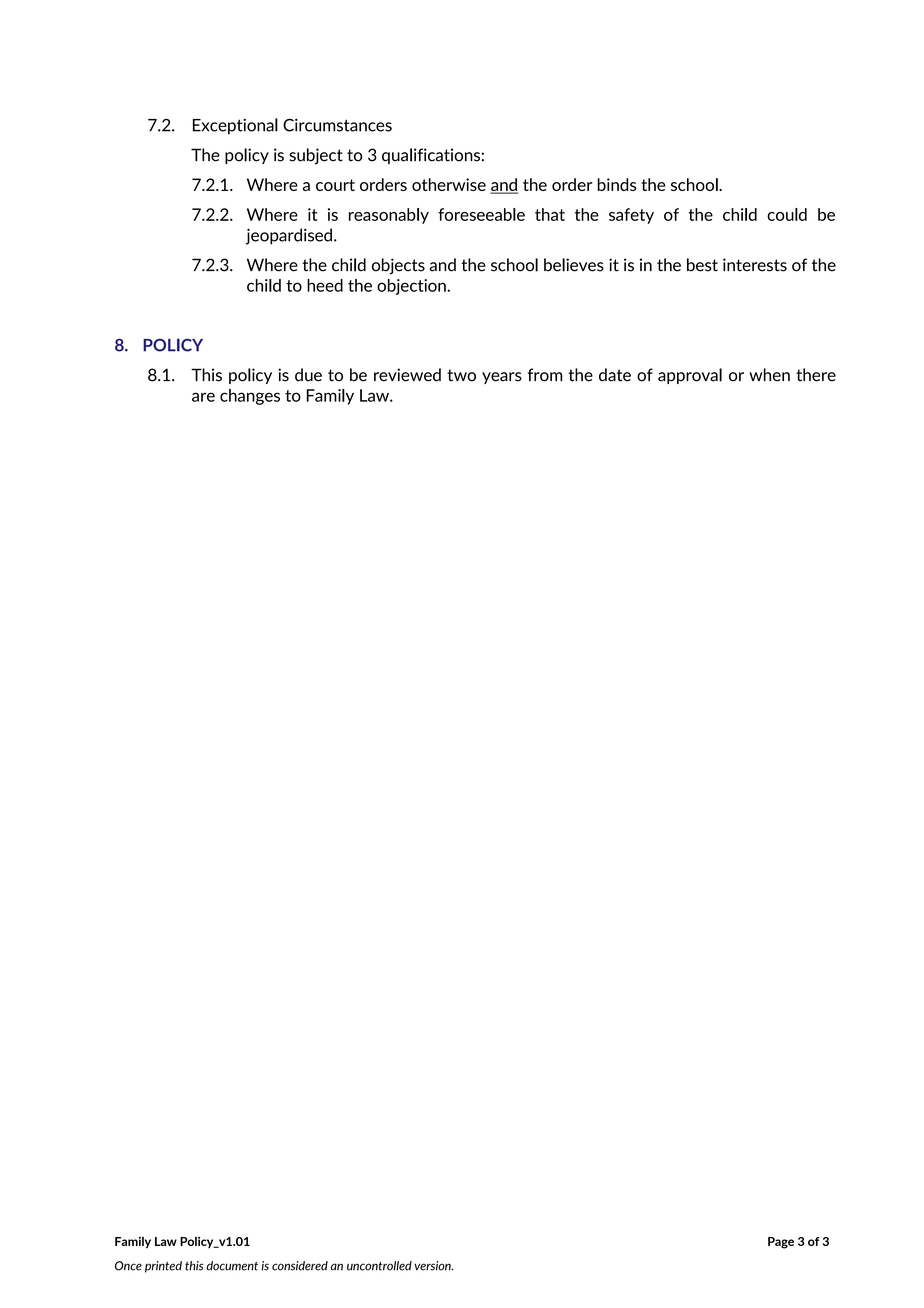  What do you see at coordinates (235, 126) in the image?
I see `Exceptional` at bounding box center [235, 126].
